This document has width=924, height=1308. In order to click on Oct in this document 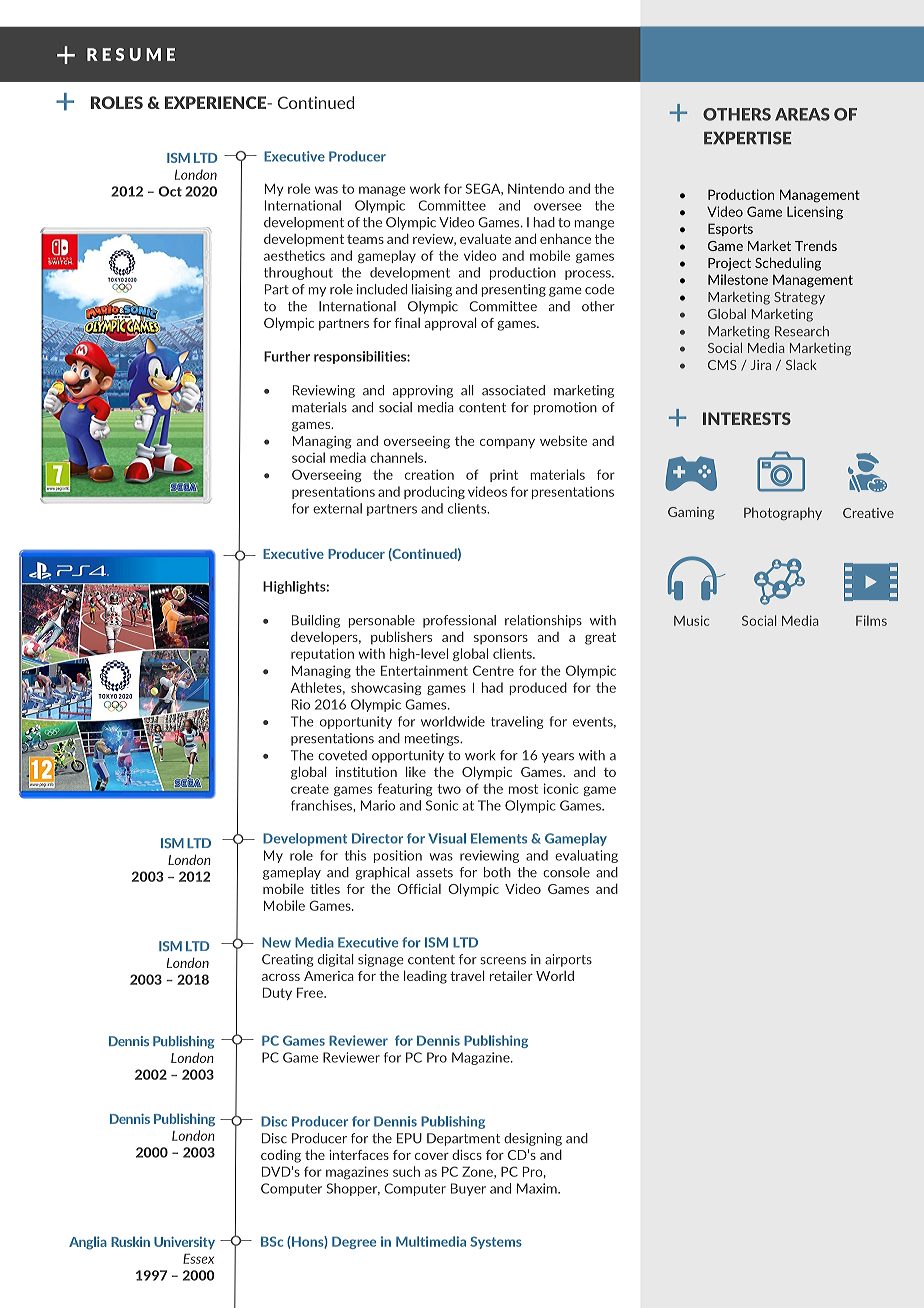, I will do `click(170, 191)`.
